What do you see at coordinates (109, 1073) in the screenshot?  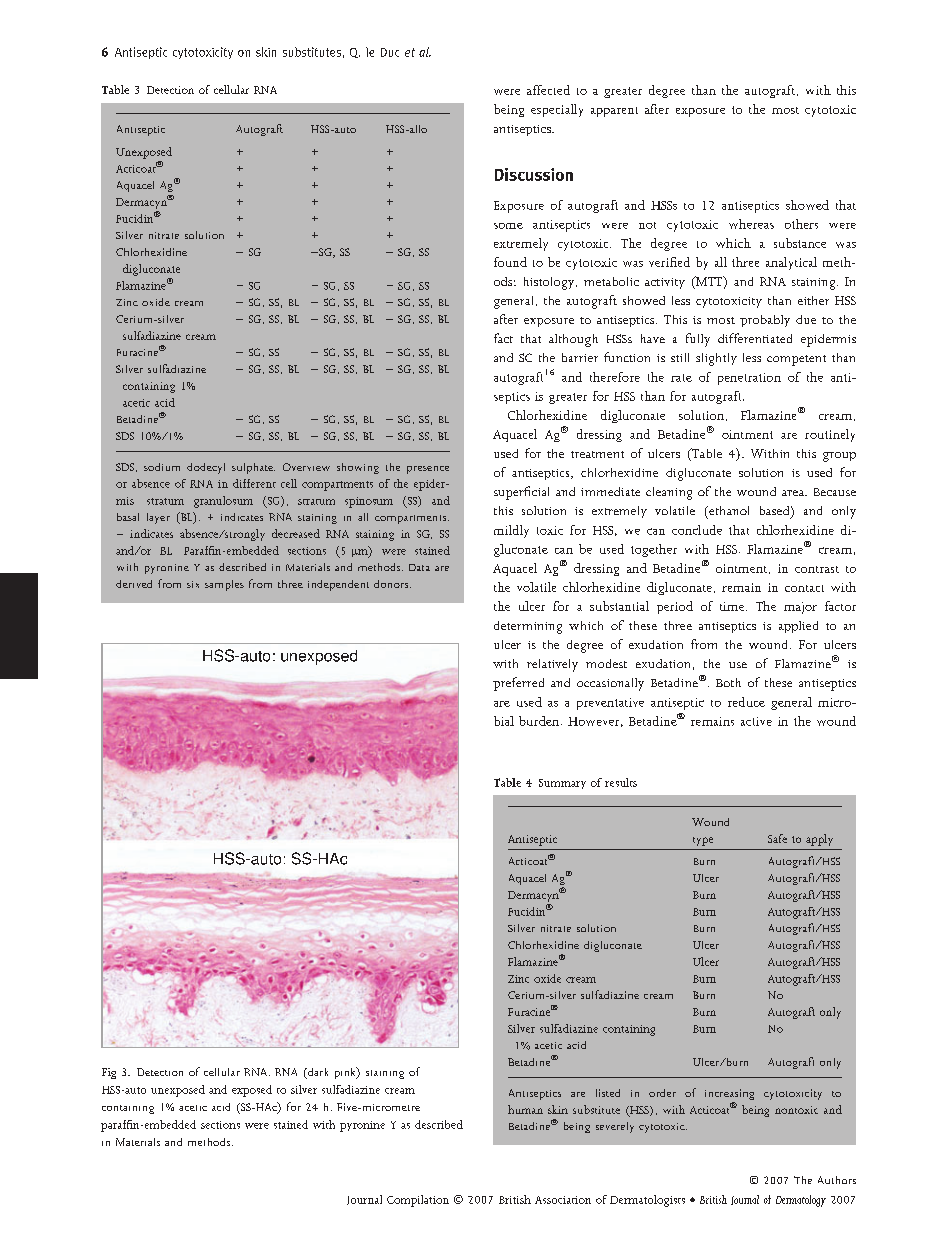 I see `Fig` at bounding box center [109, 1073].
